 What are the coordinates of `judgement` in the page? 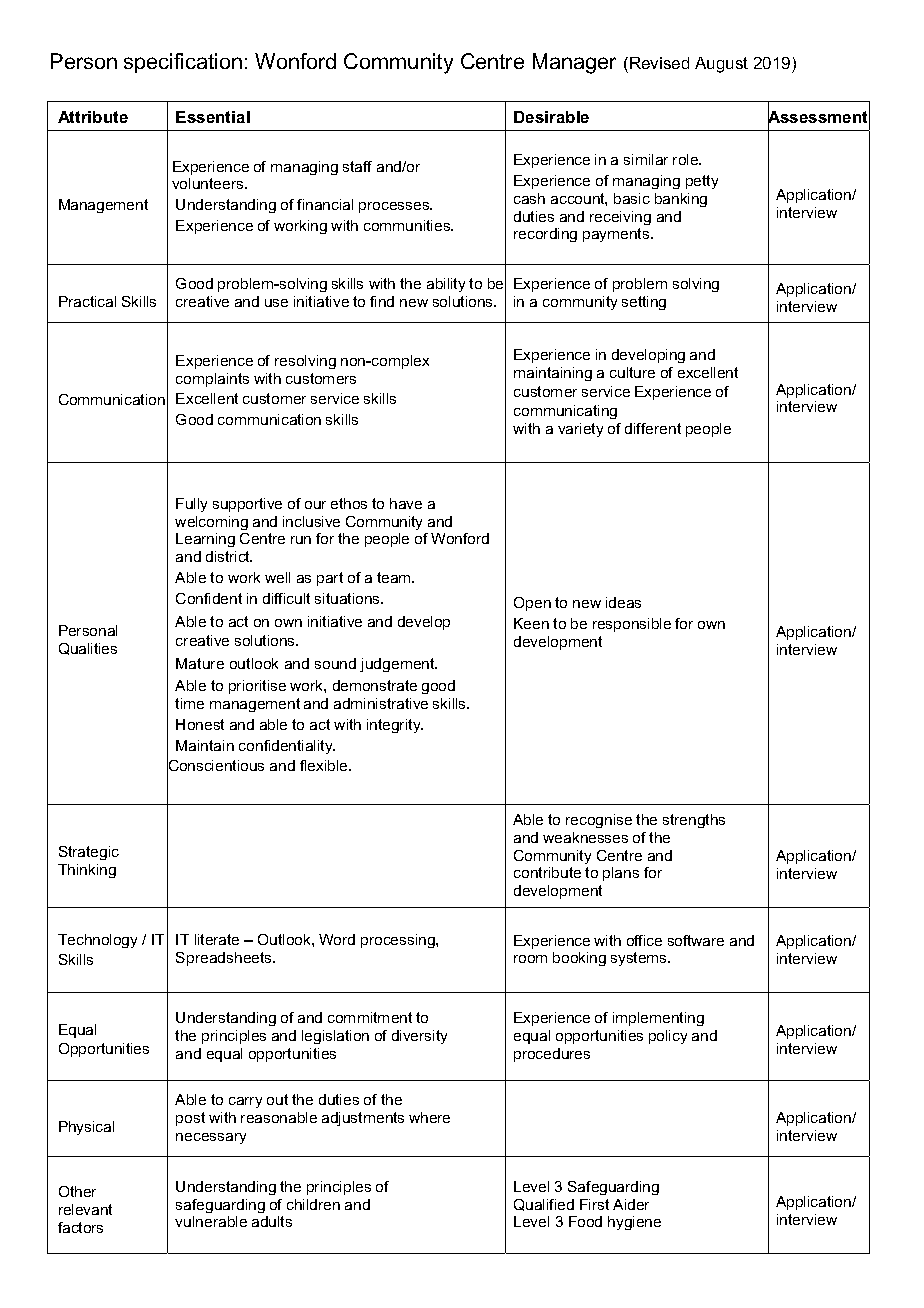 It's located at (398, 665).
